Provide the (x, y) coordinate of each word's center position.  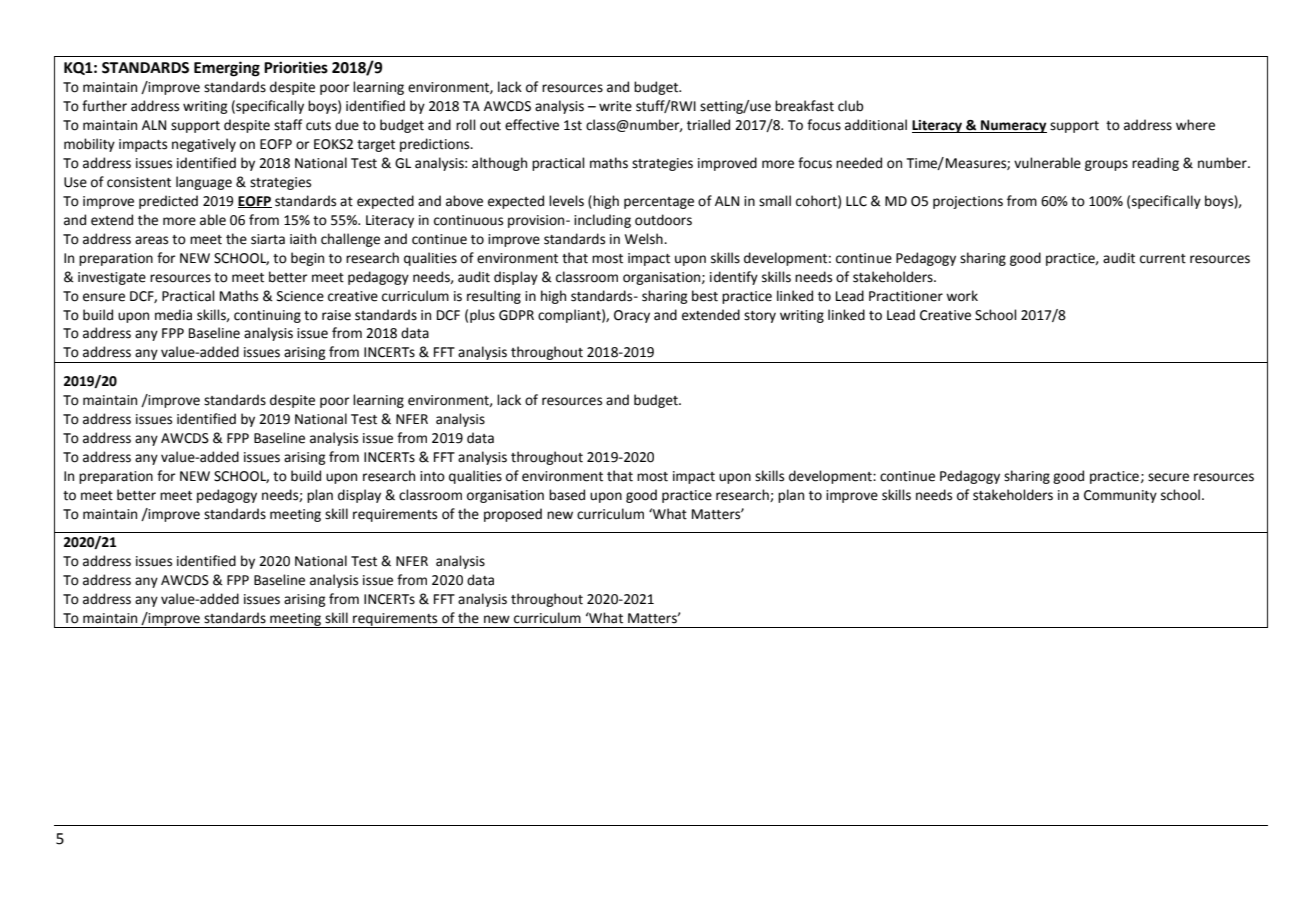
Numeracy (1013, 126)
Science (300, 296)
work (962, 296)
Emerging (227, 69)
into (432, 476)
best (705, 296)
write (615, 106)
